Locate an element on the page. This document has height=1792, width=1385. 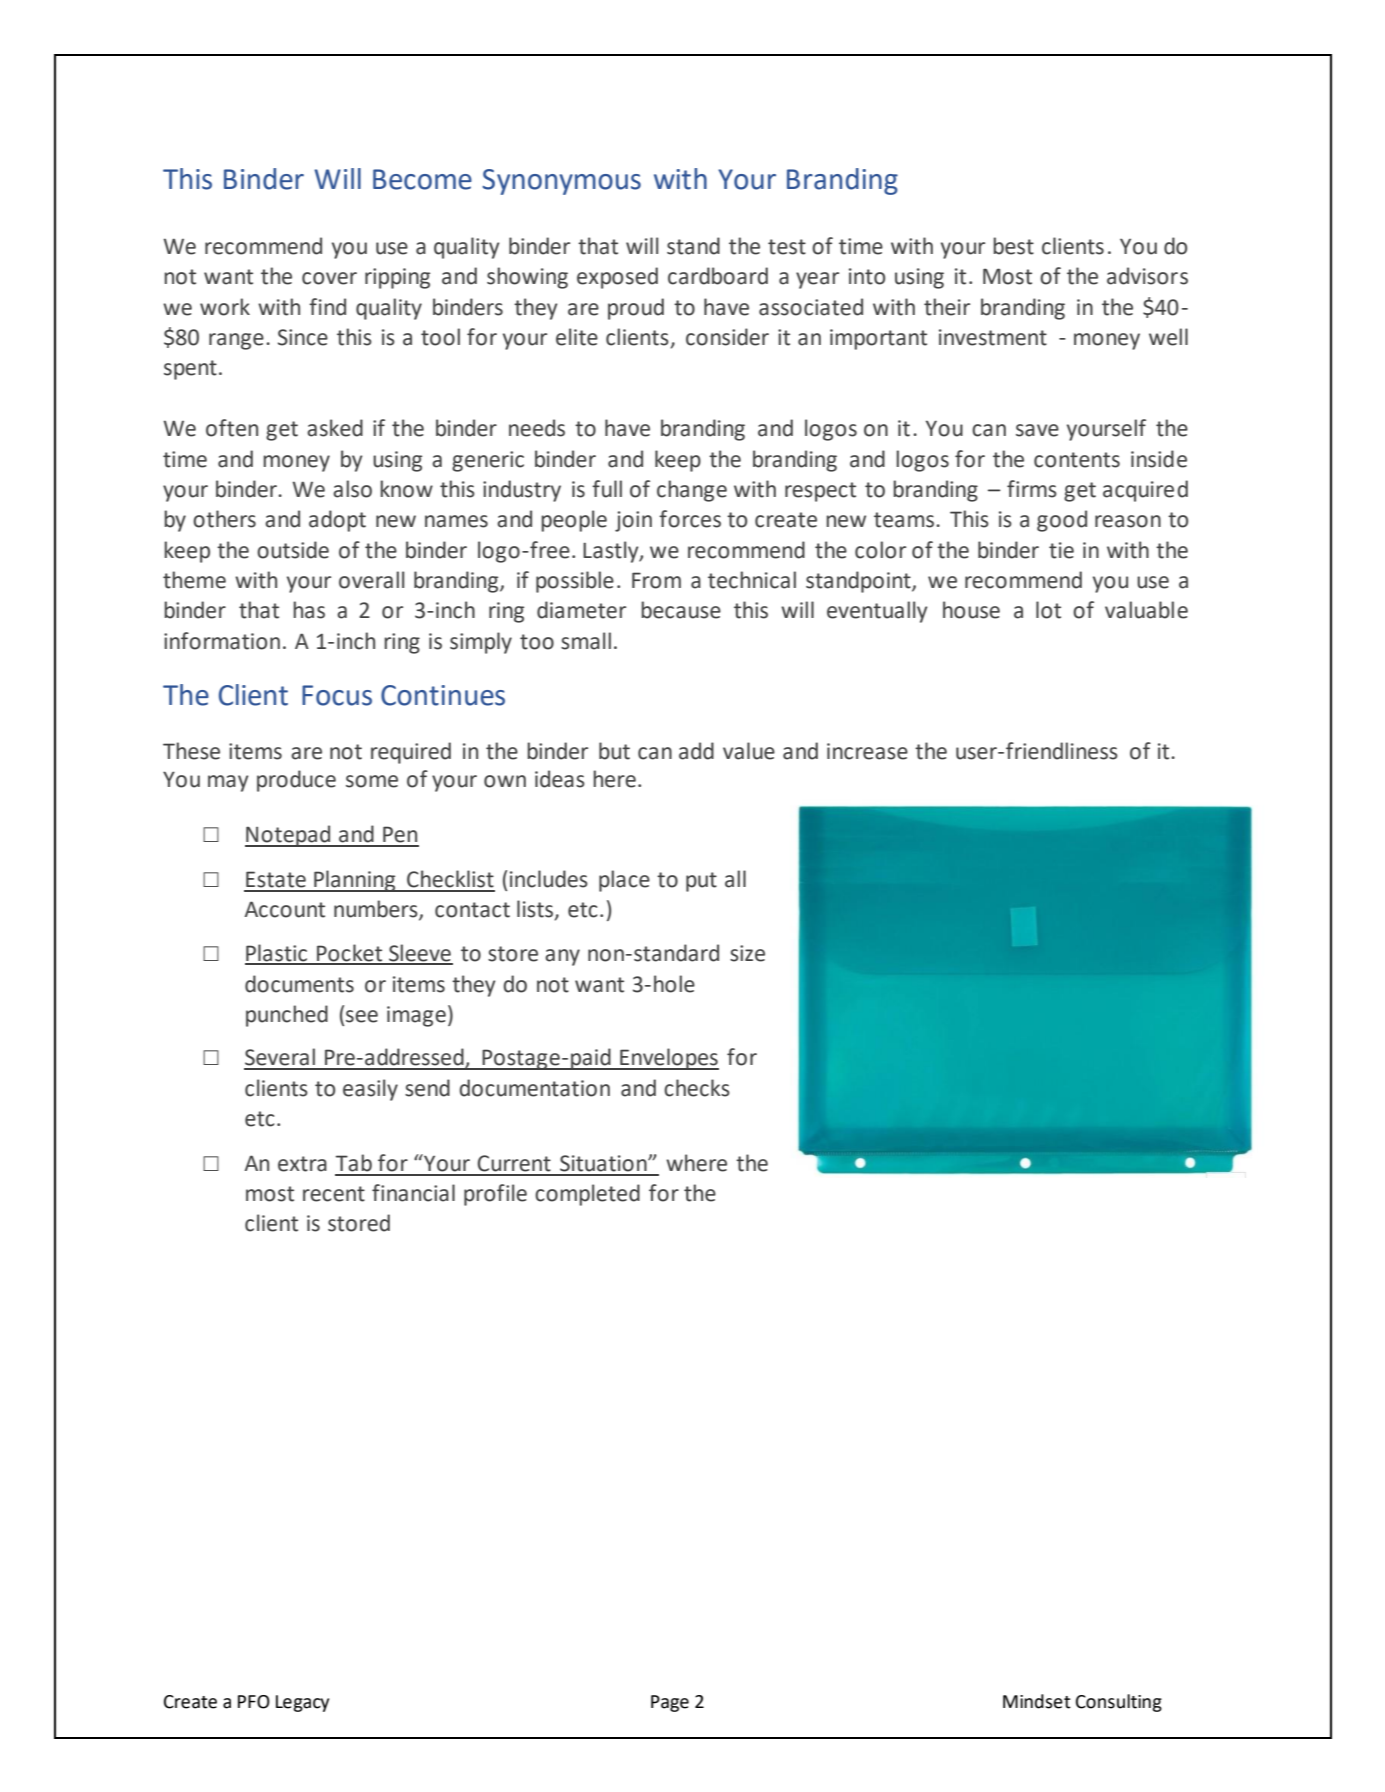
lot is located at coordinates (1048, 610).
